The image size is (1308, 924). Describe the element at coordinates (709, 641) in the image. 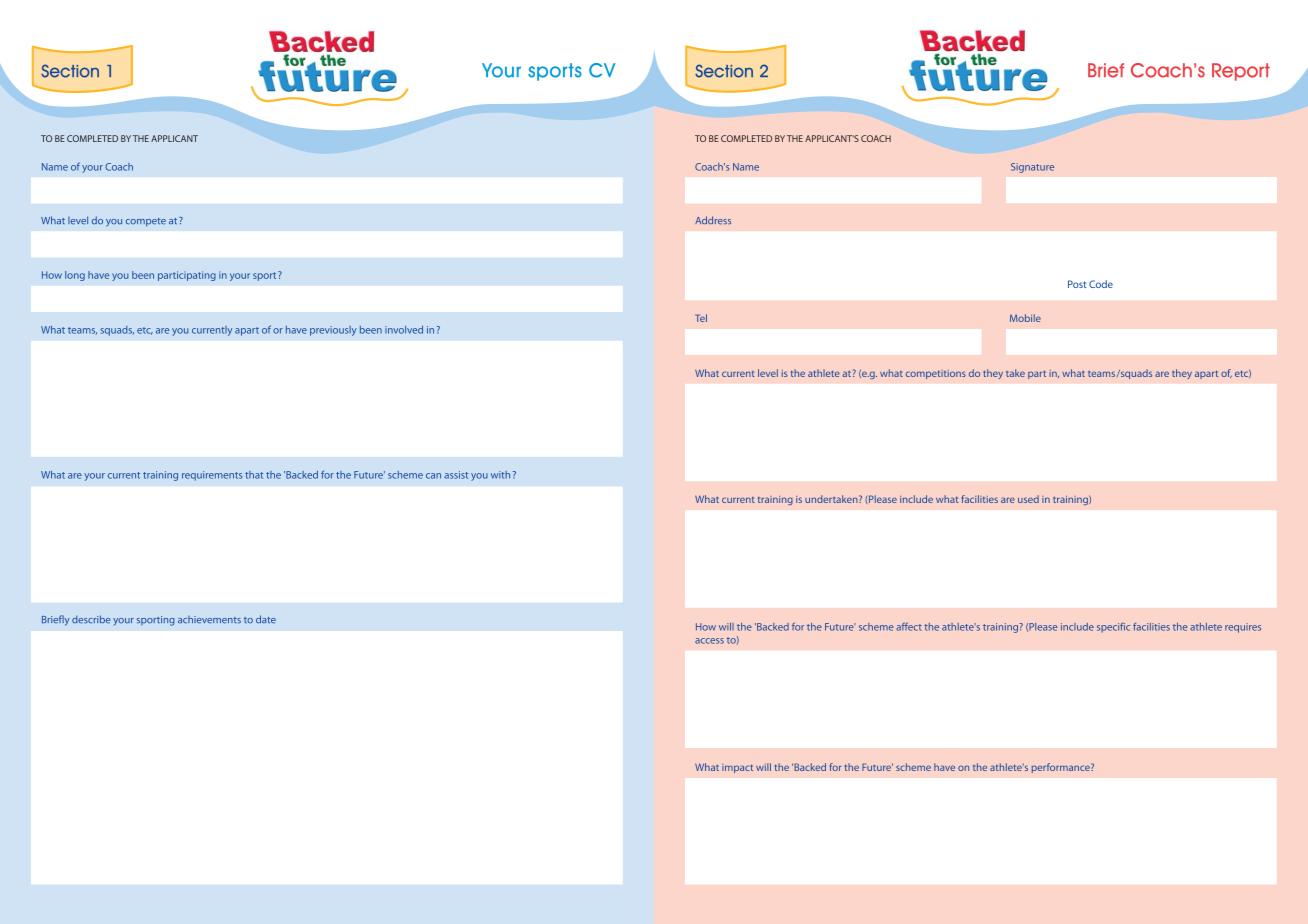

I see `access` at that location.
